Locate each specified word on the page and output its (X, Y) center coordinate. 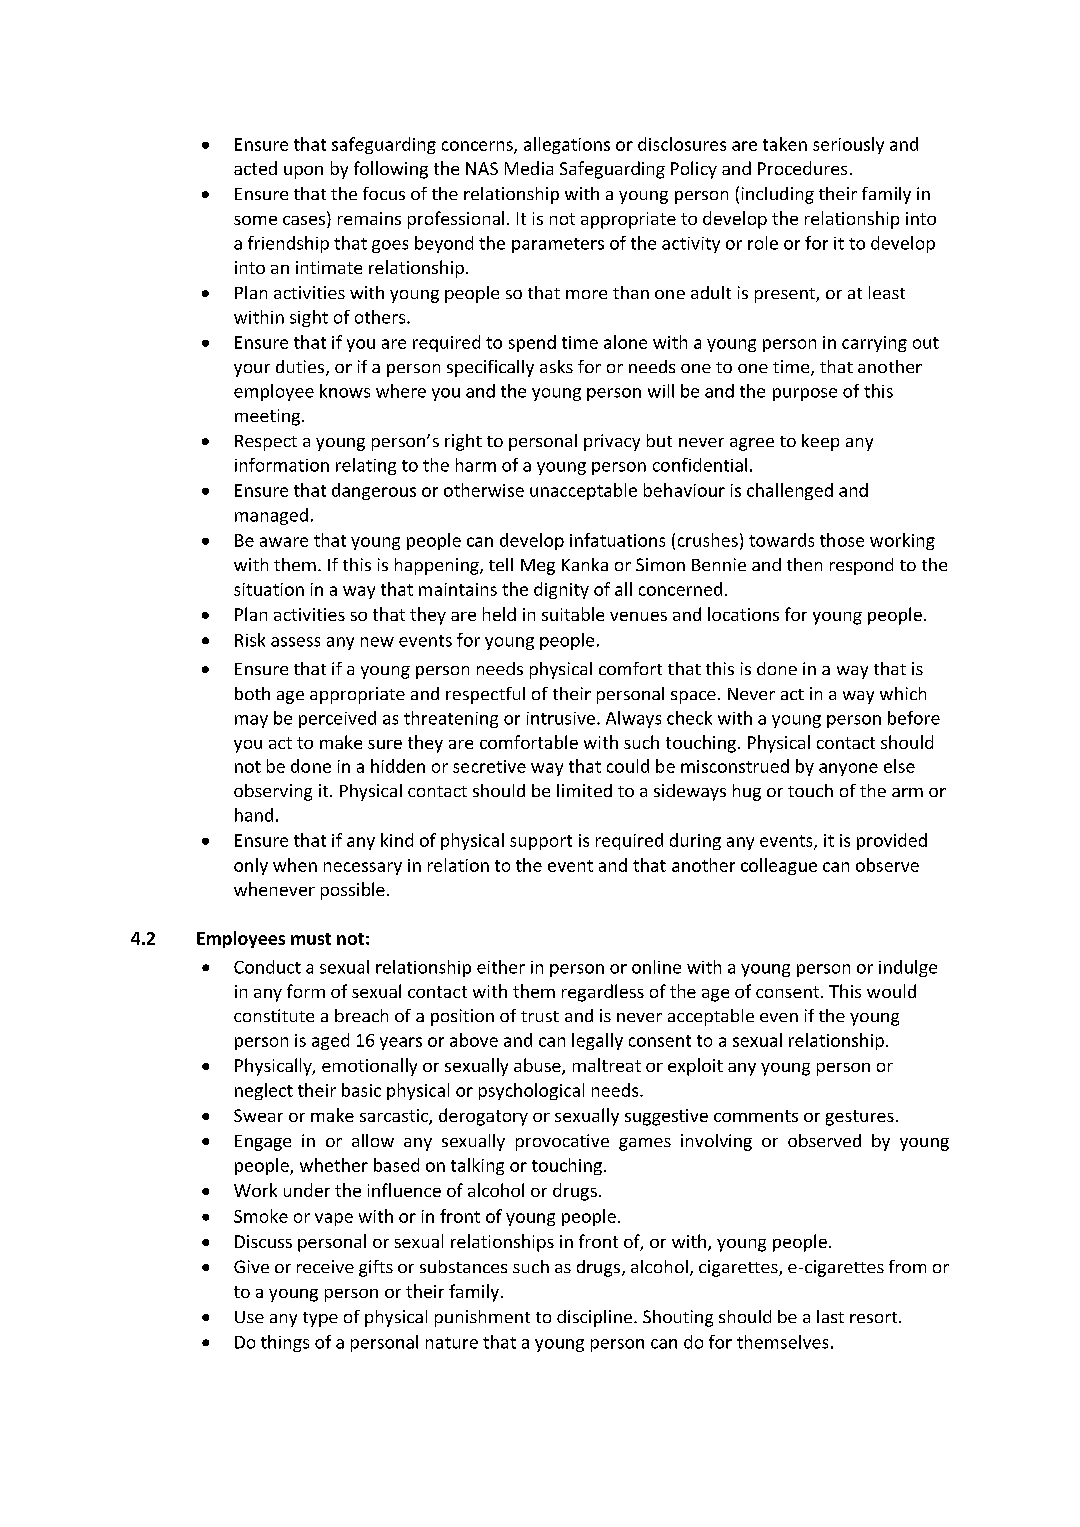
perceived (337, 719)
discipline (596, 1318)
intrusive (562, 718)
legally (597, 1041)
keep (820, 442)
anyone (848, 769)
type (320, 1319)
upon (303, 172)
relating (366, 466)
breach (361, 1015)
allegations (567, 145)
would (891, 991)
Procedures (802, 168)
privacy (612, 442)
